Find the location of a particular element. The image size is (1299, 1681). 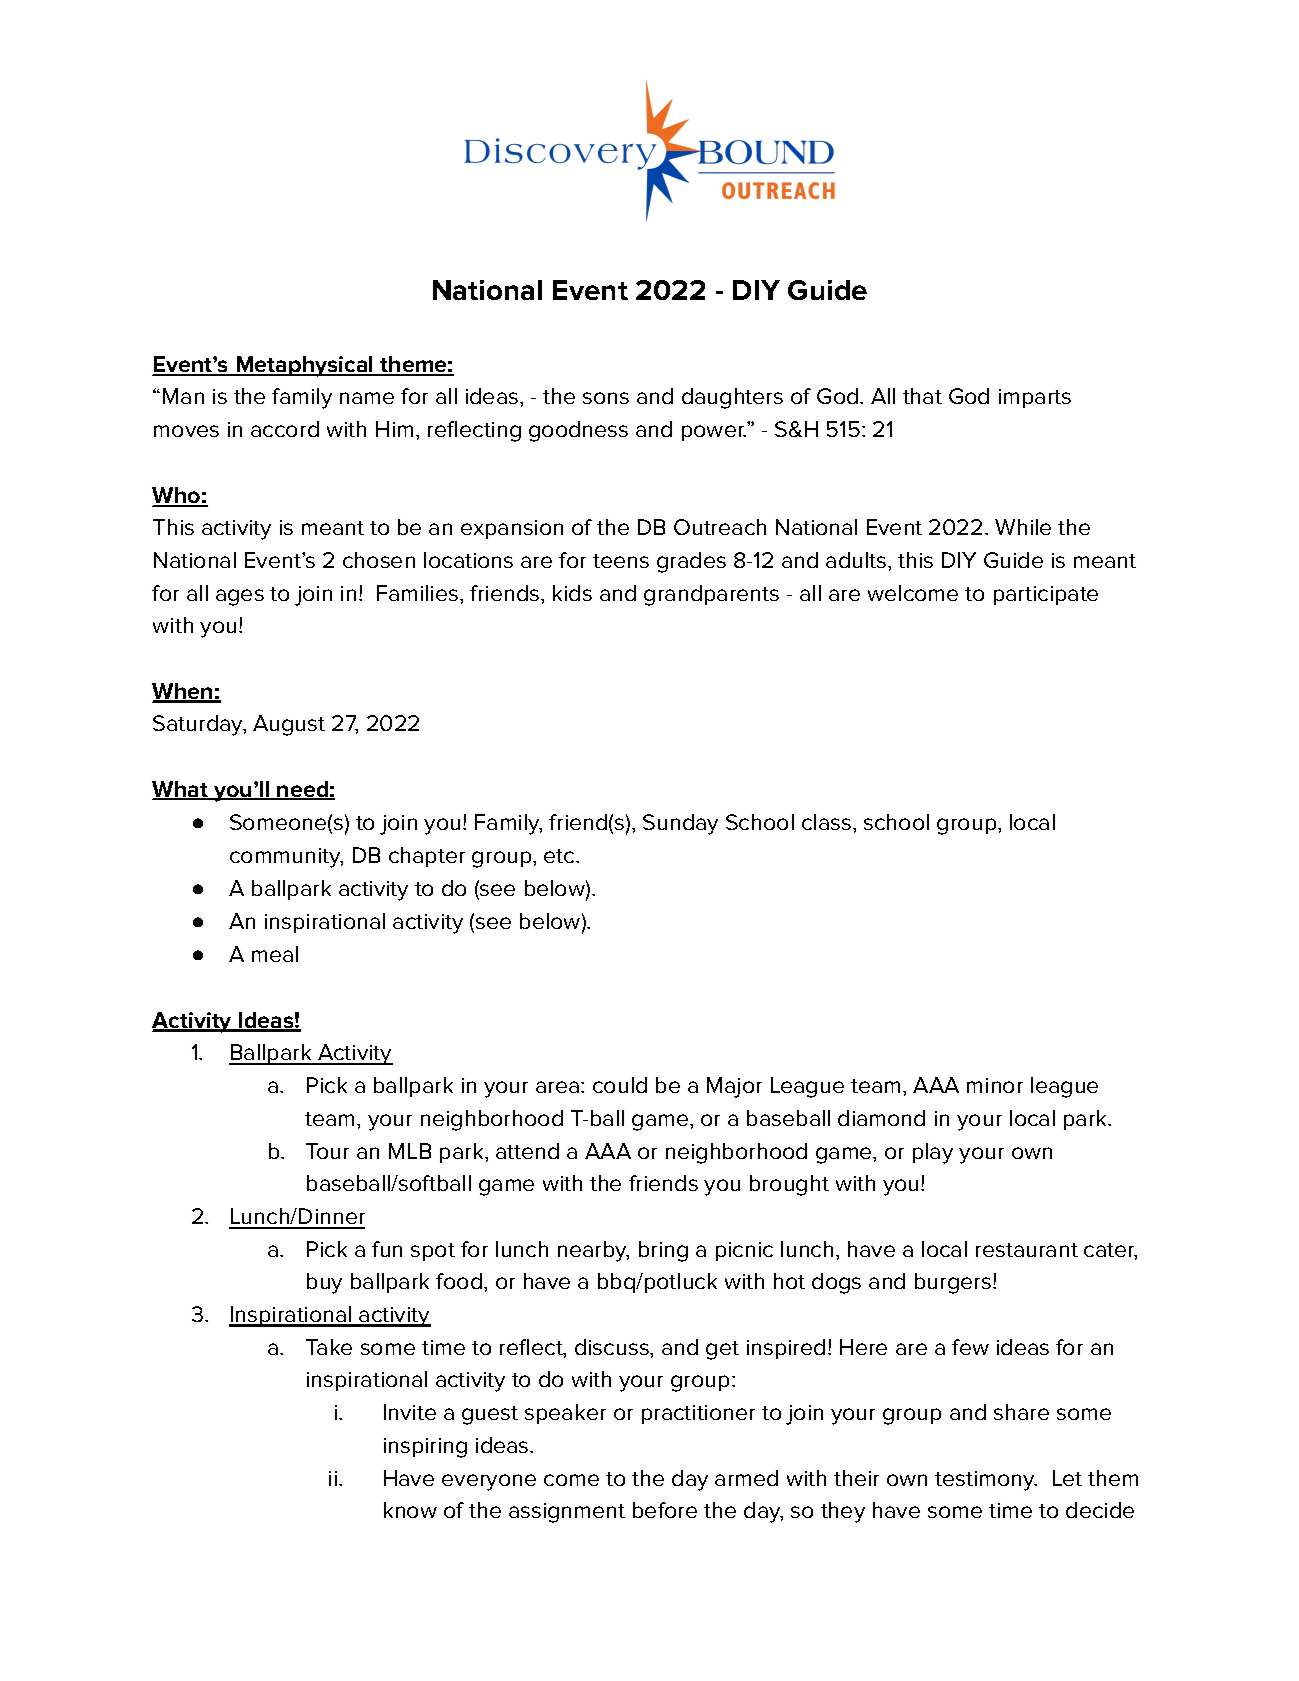

Tour is located at coordinates (327, 1151).
